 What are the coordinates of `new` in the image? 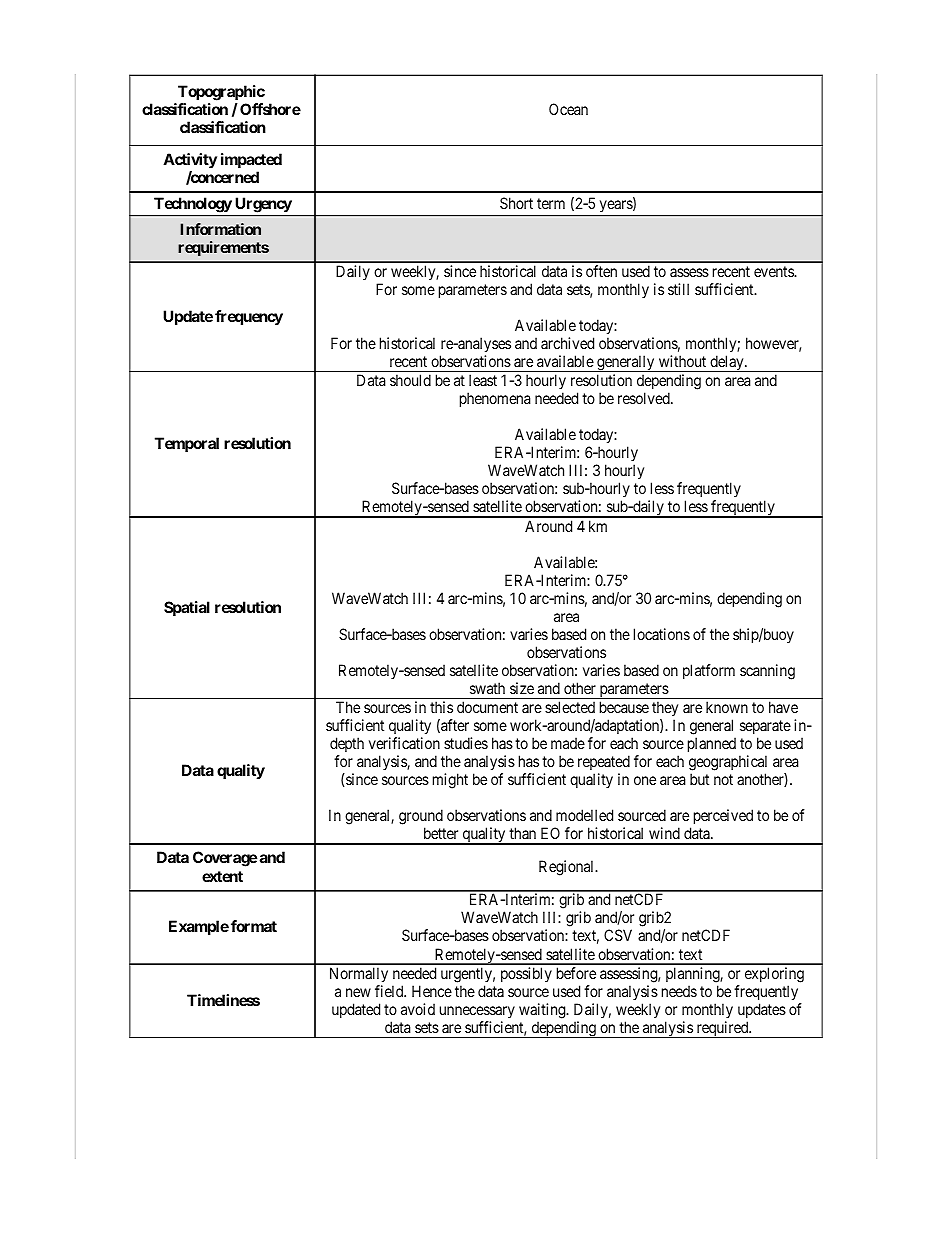 It's located at (358, 992).
